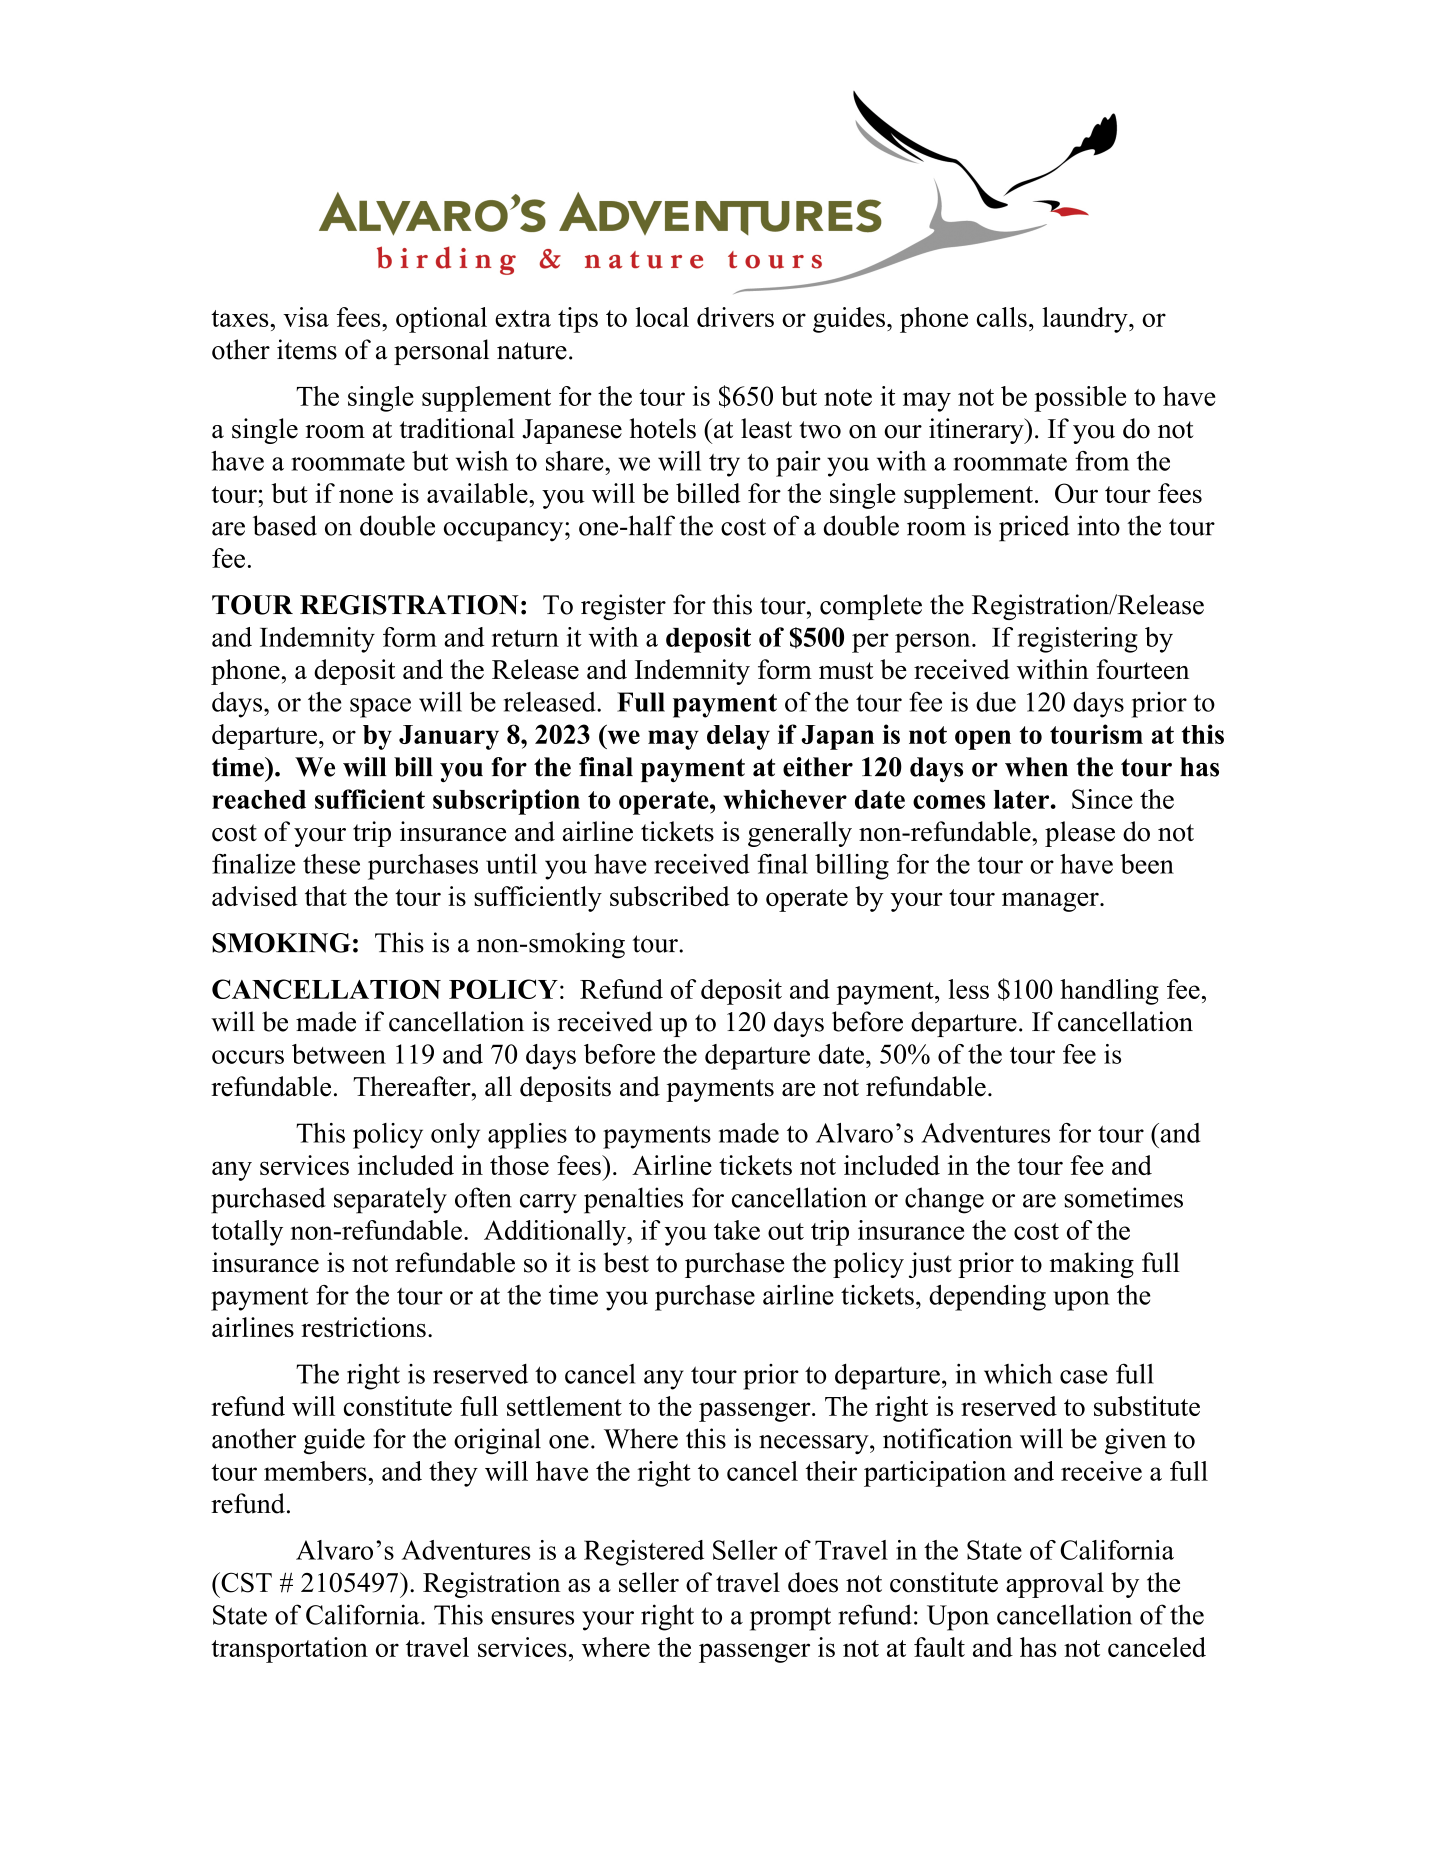 This screenshot has height=1860, width=1437. Describe the element at coordinates (339, 1054) in the screenshot. I see `between` at that location.
